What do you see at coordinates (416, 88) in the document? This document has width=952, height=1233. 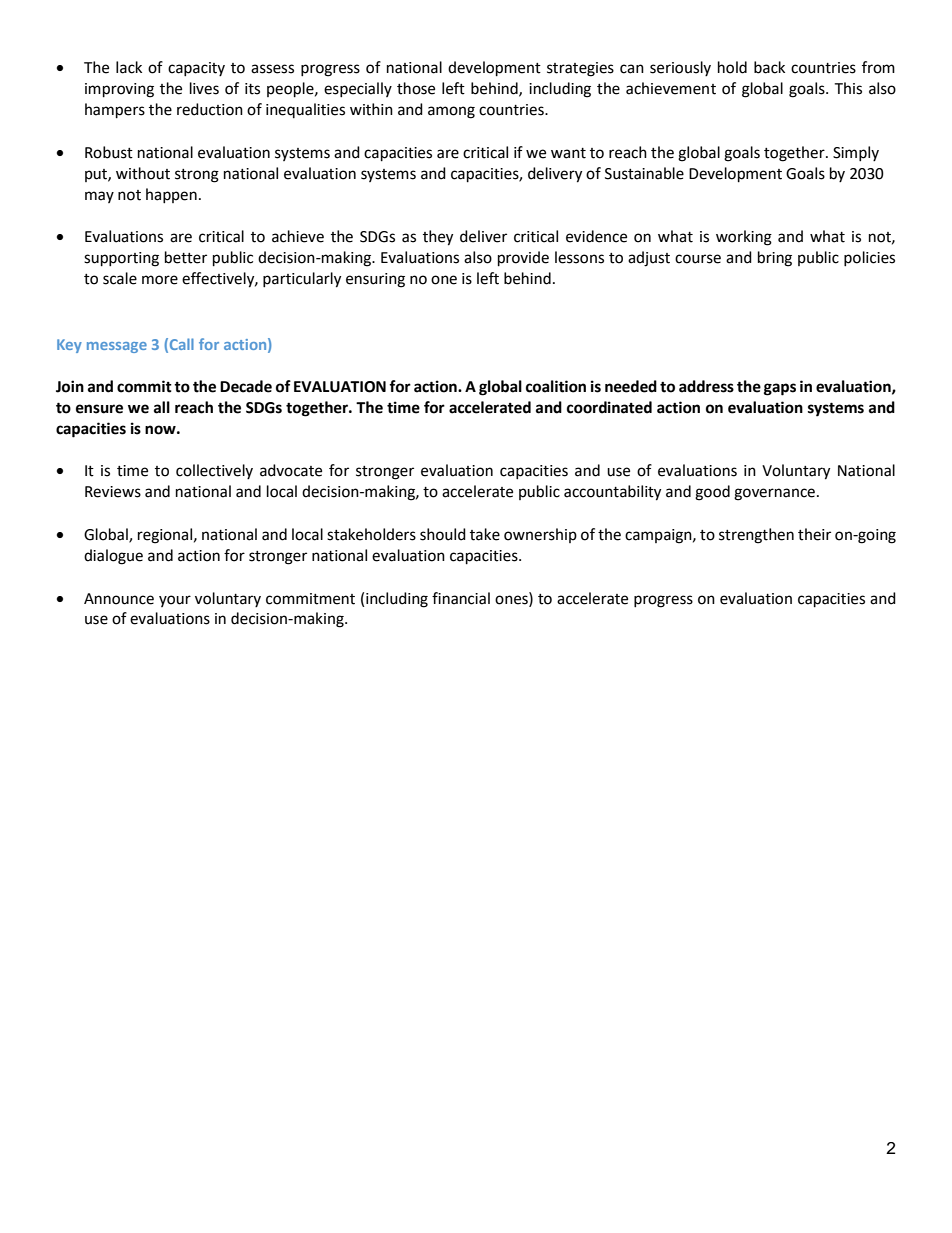 I see `those` at bounding box center [416, 88].
